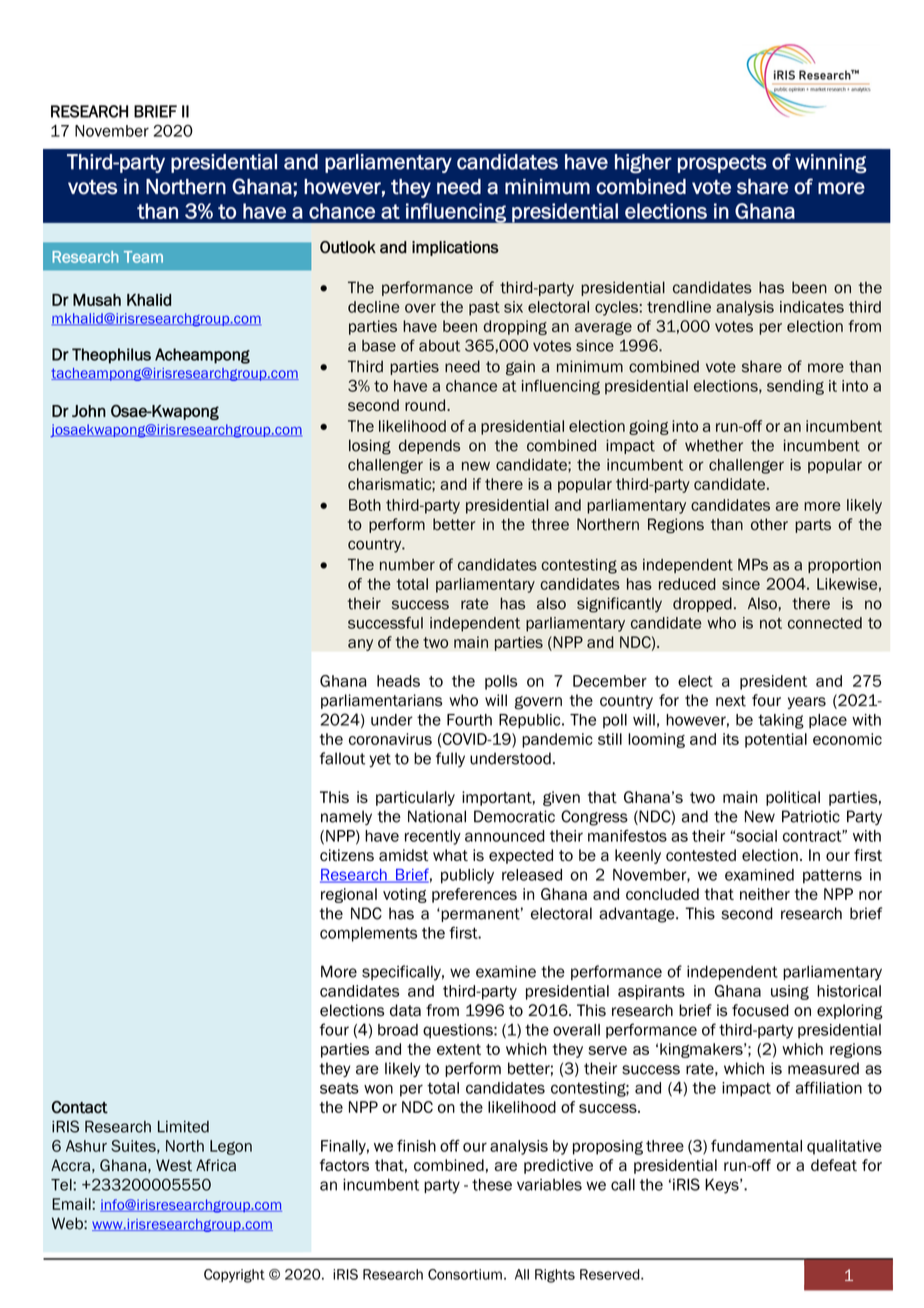 Image resolution: width=924 pixels, height=1308 pixels. Describe the element at coordinates (143, 257) in the screenshot. I see `Team` at that location.
